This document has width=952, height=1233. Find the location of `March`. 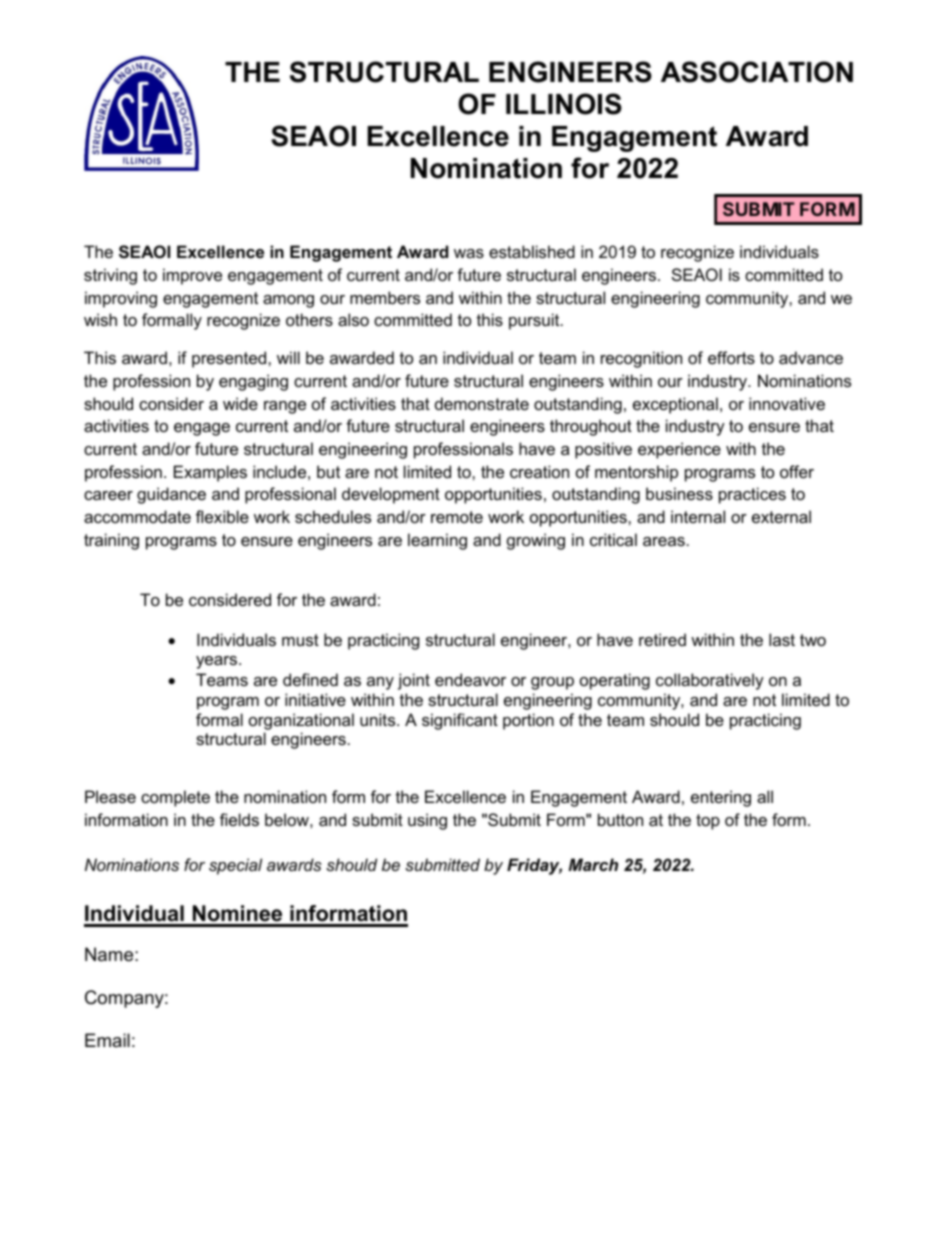

March is located at coordinates (593, 864).
